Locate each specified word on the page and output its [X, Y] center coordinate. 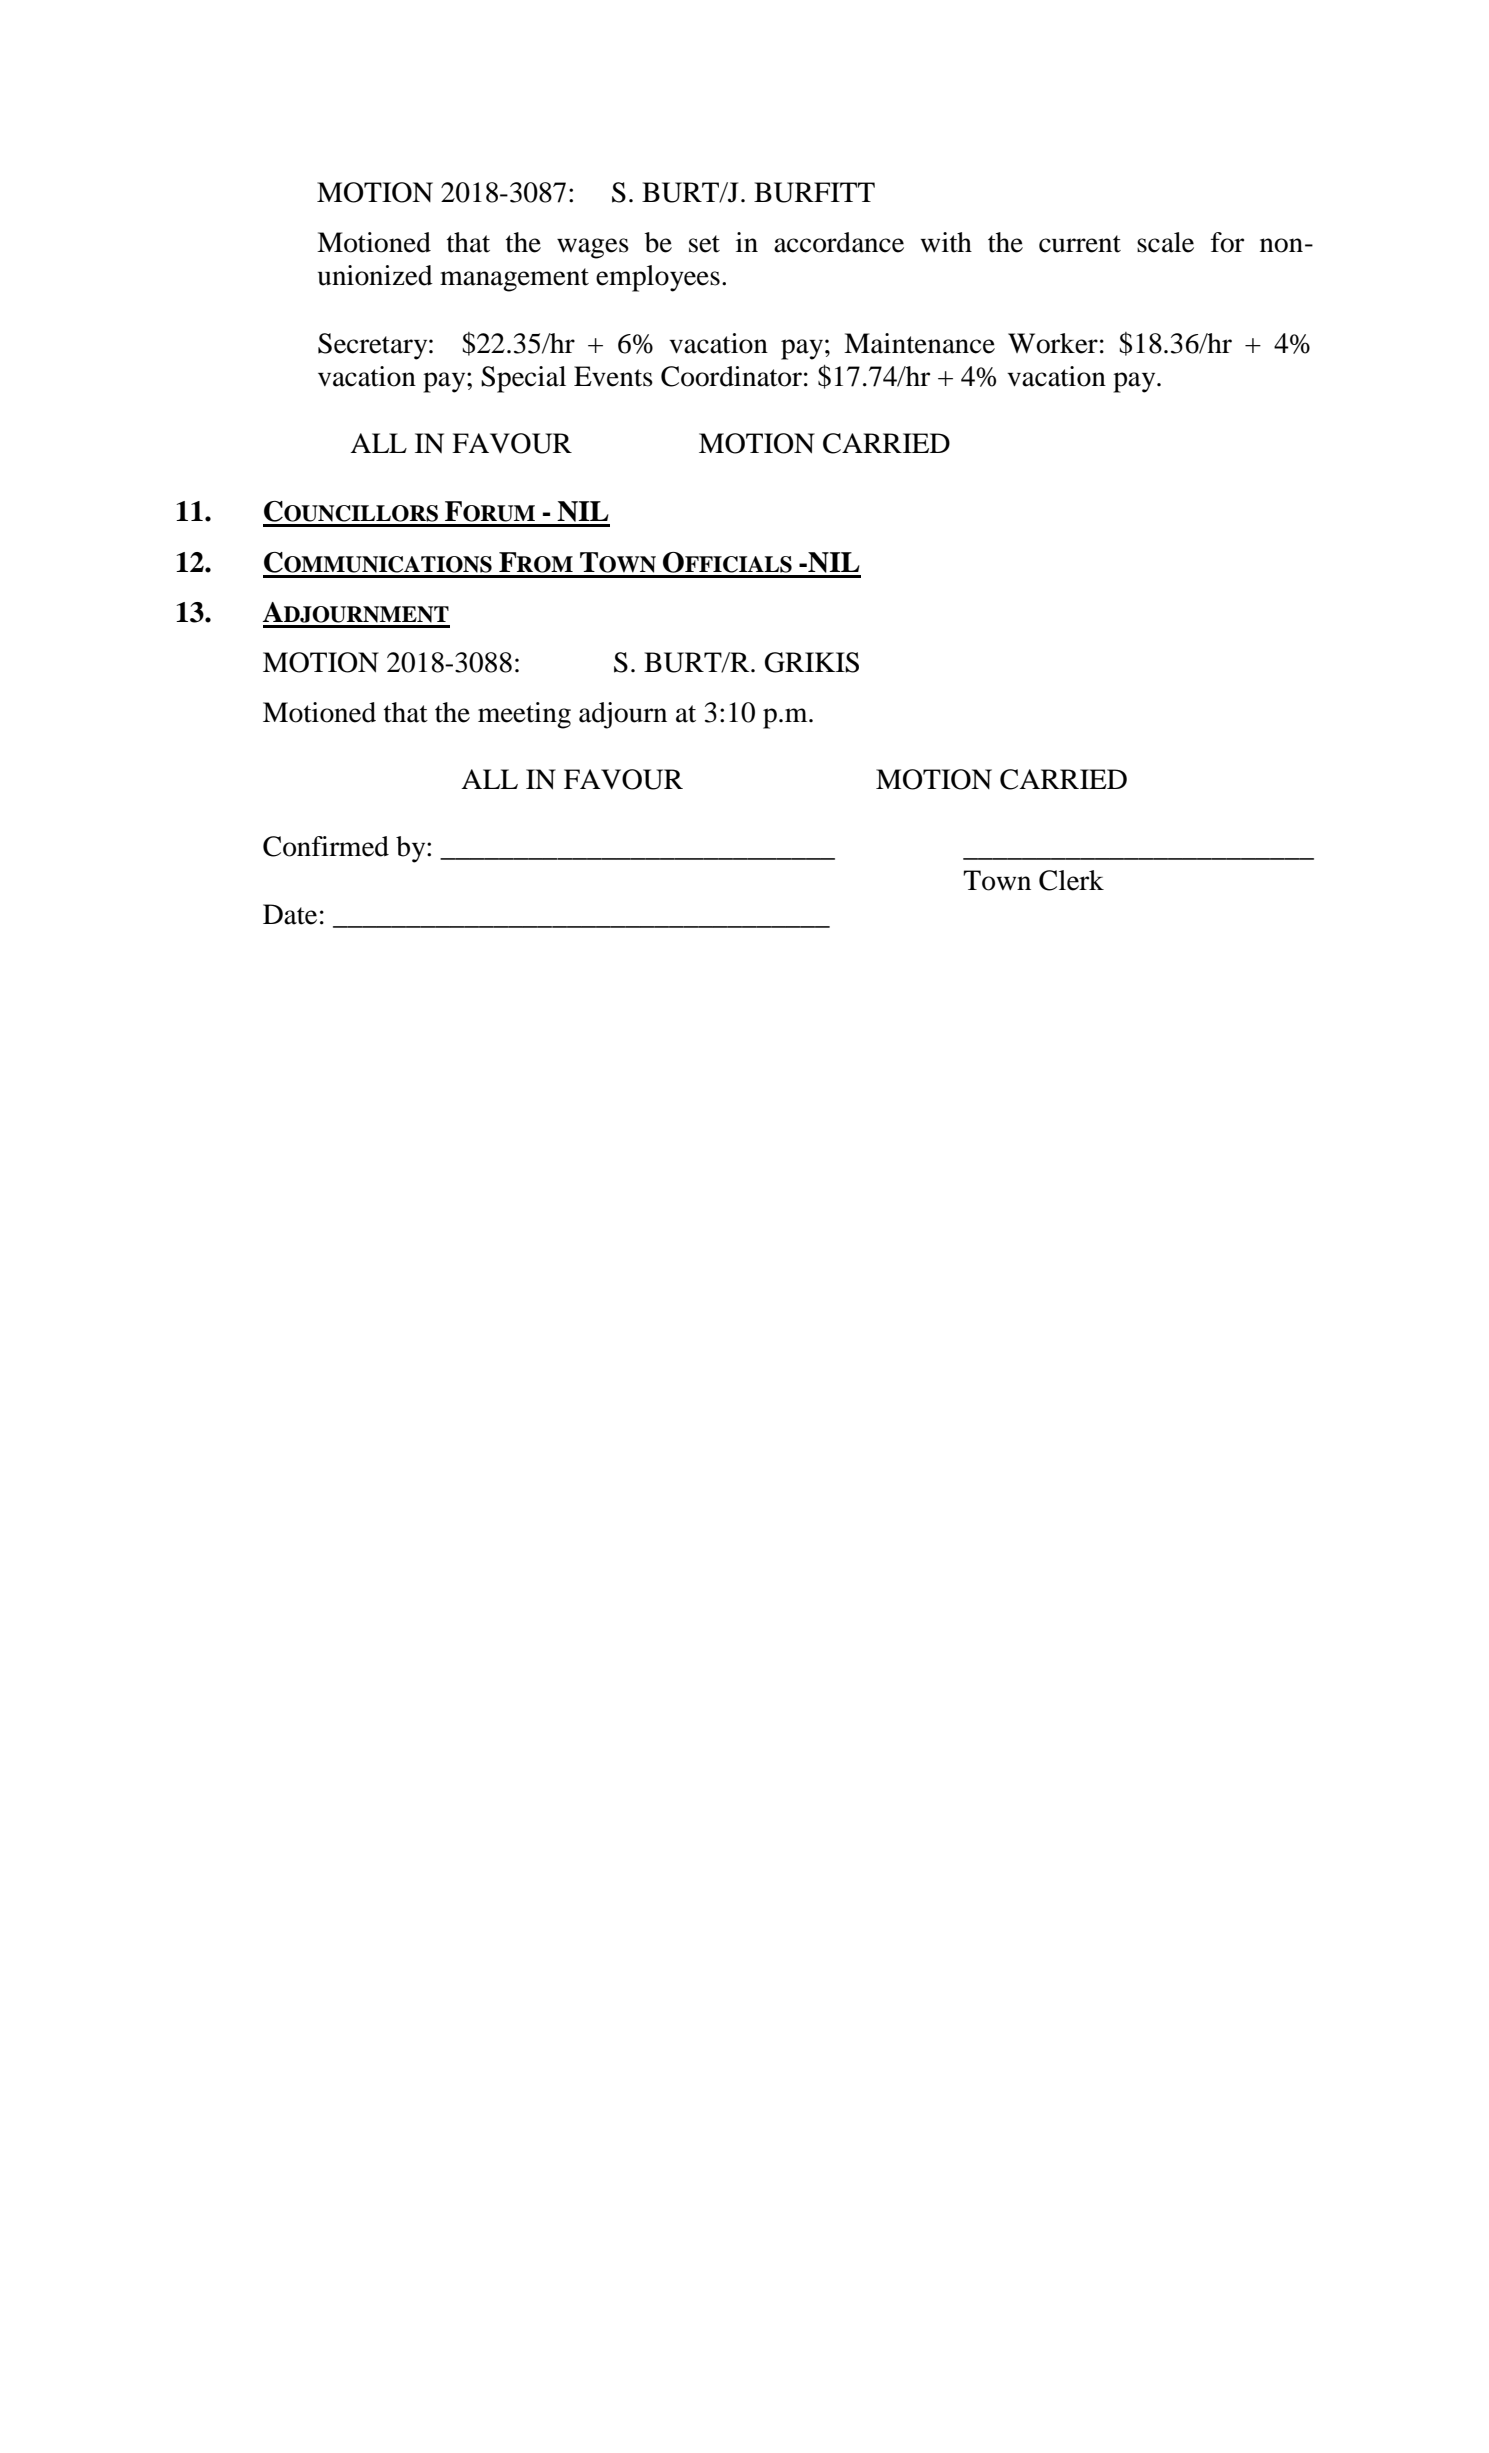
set [704, 244]
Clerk [1071, 880]
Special [523, 379]
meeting [524, 715]
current [1080, 244]
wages [593, 248]
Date [290, 914]
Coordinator [731, 376]
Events [613, 376]
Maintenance [919, 343]
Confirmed [326, 846]
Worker [1053, 343]
